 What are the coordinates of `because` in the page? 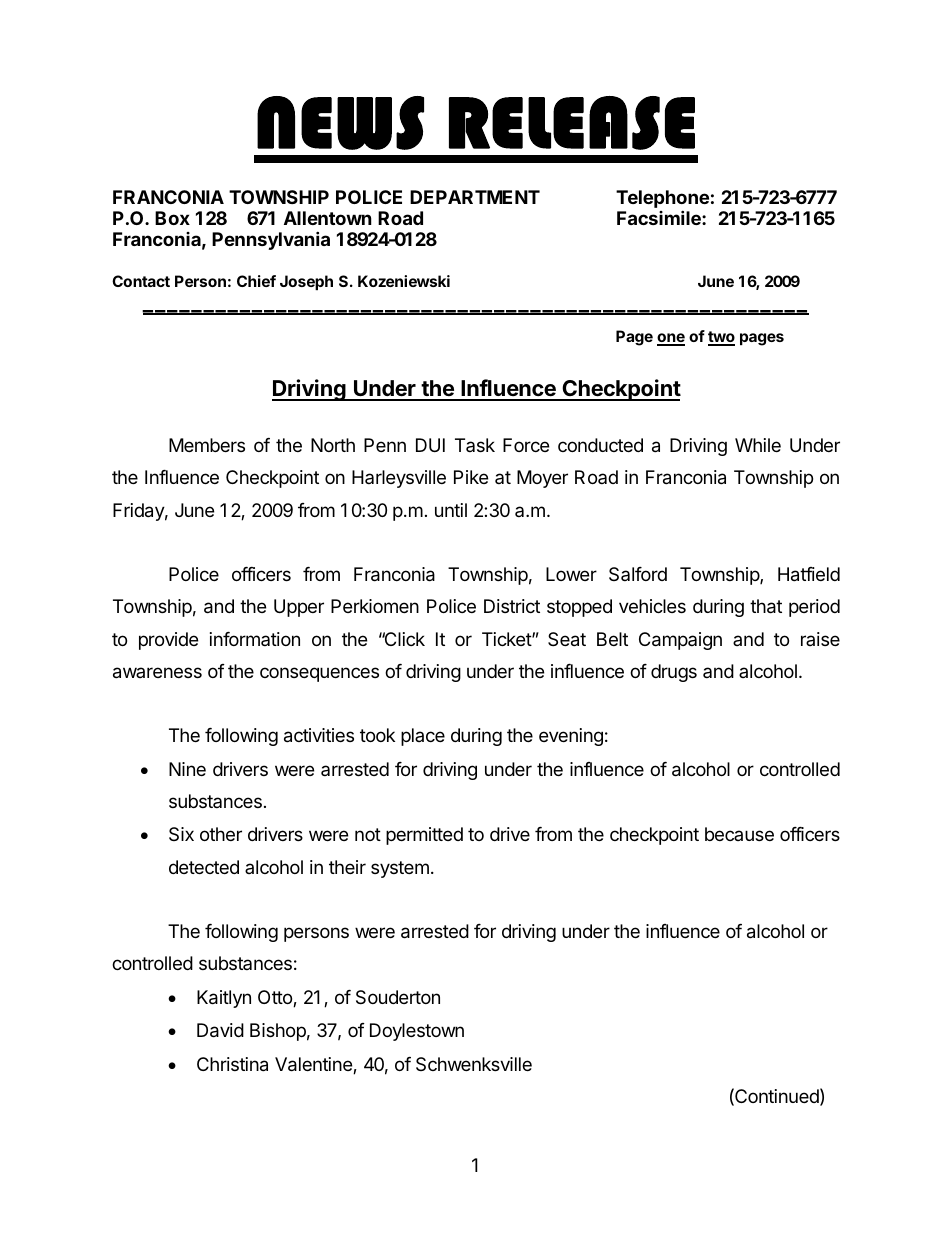 It's located at (739, 834).
